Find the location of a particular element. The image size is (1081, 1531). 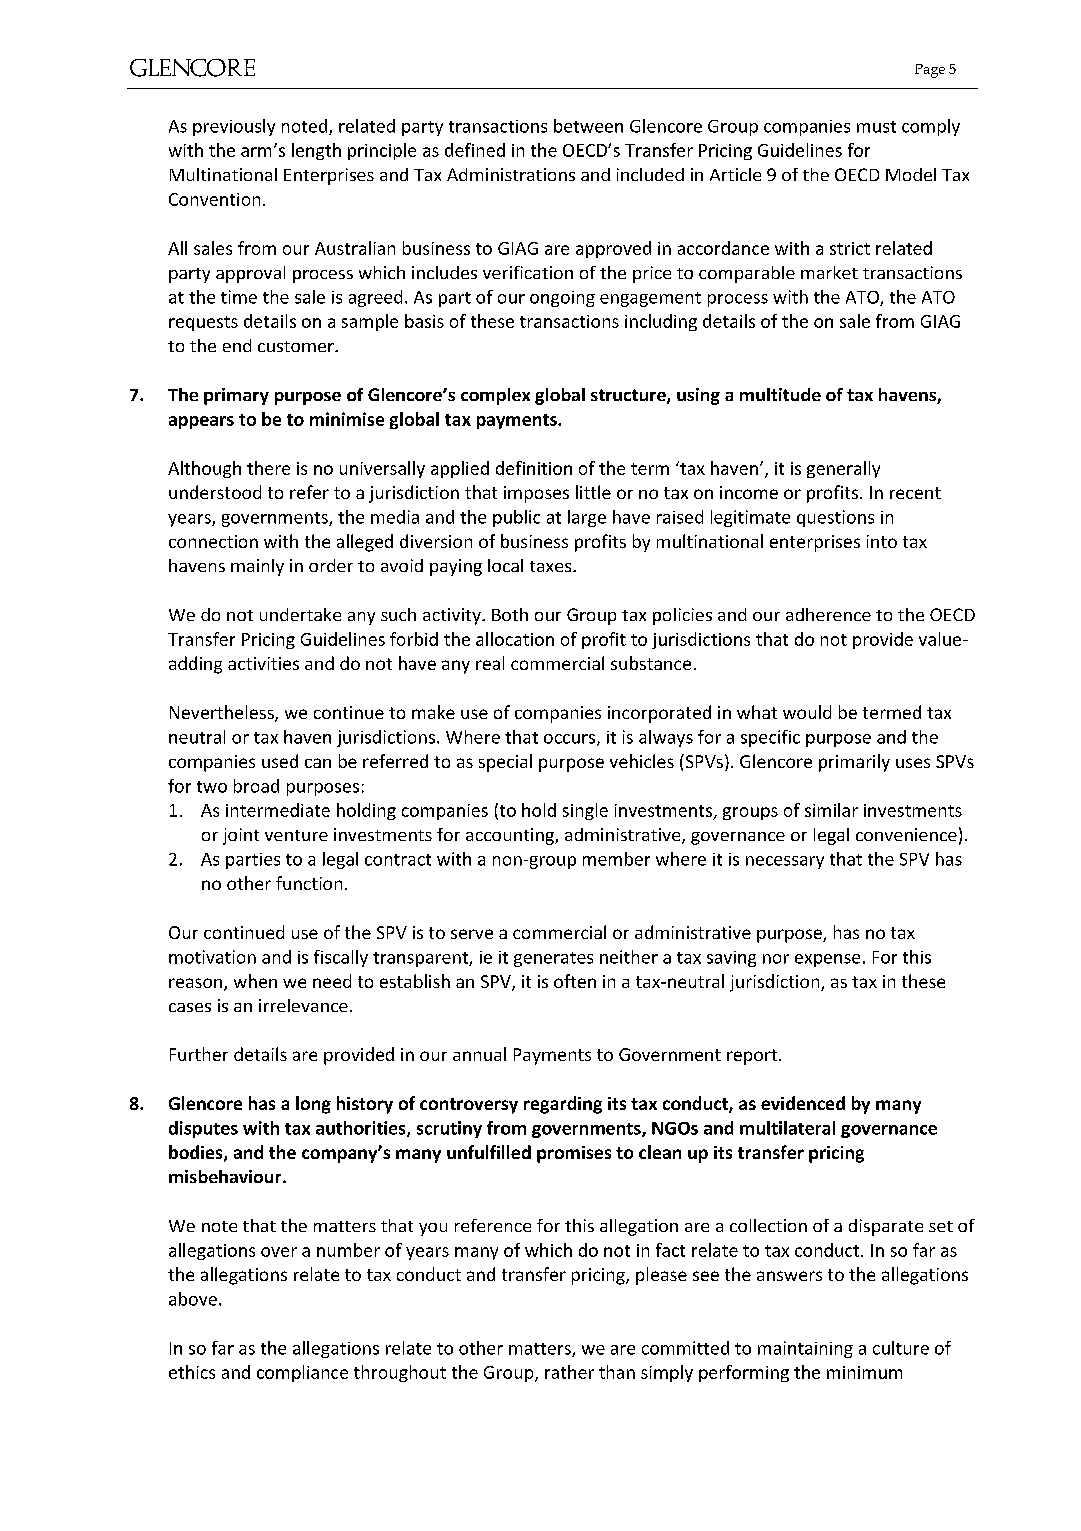

compliance is located at coordinates (302, 1373).
